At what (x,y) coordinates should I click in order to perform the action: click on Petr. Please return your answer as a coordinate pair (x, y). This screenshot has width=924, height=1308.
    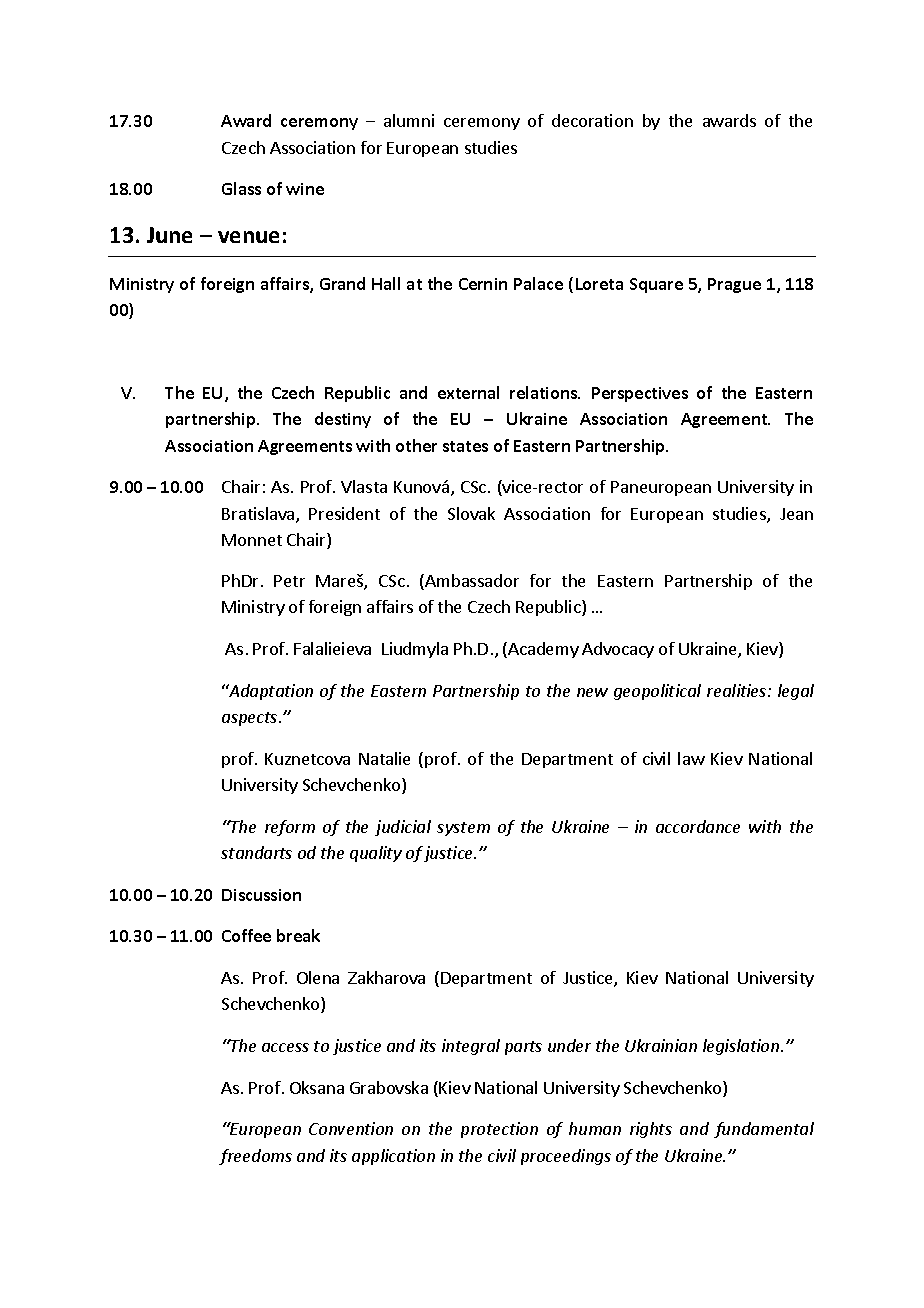
    Looking at the image, I should click on (289, 581).
